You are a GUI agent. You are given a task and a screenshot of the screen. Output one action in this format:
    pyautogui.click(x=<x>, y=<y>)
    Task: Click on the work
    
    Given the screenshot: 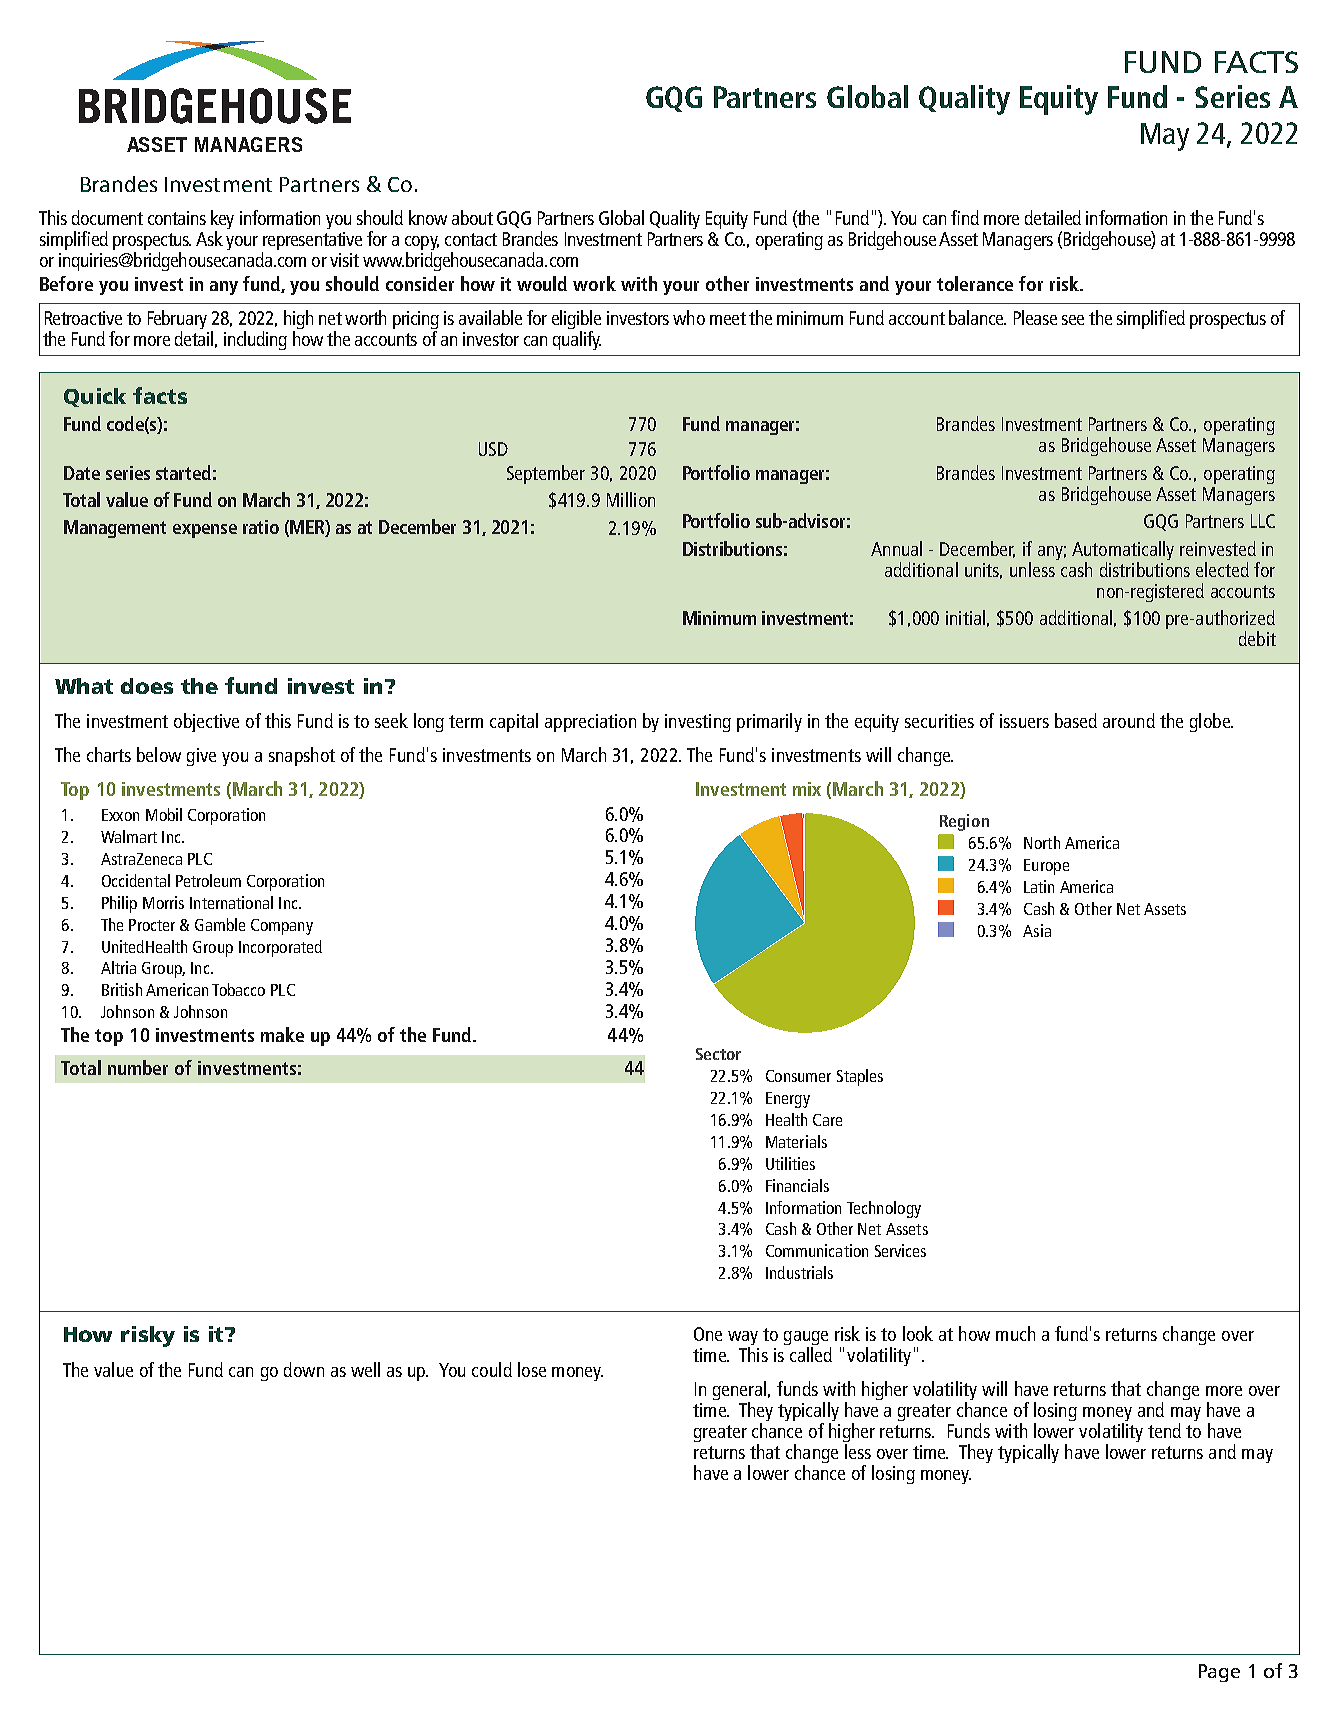 What is the action you would take?
    pyautogui.click(x=594, y=283)
